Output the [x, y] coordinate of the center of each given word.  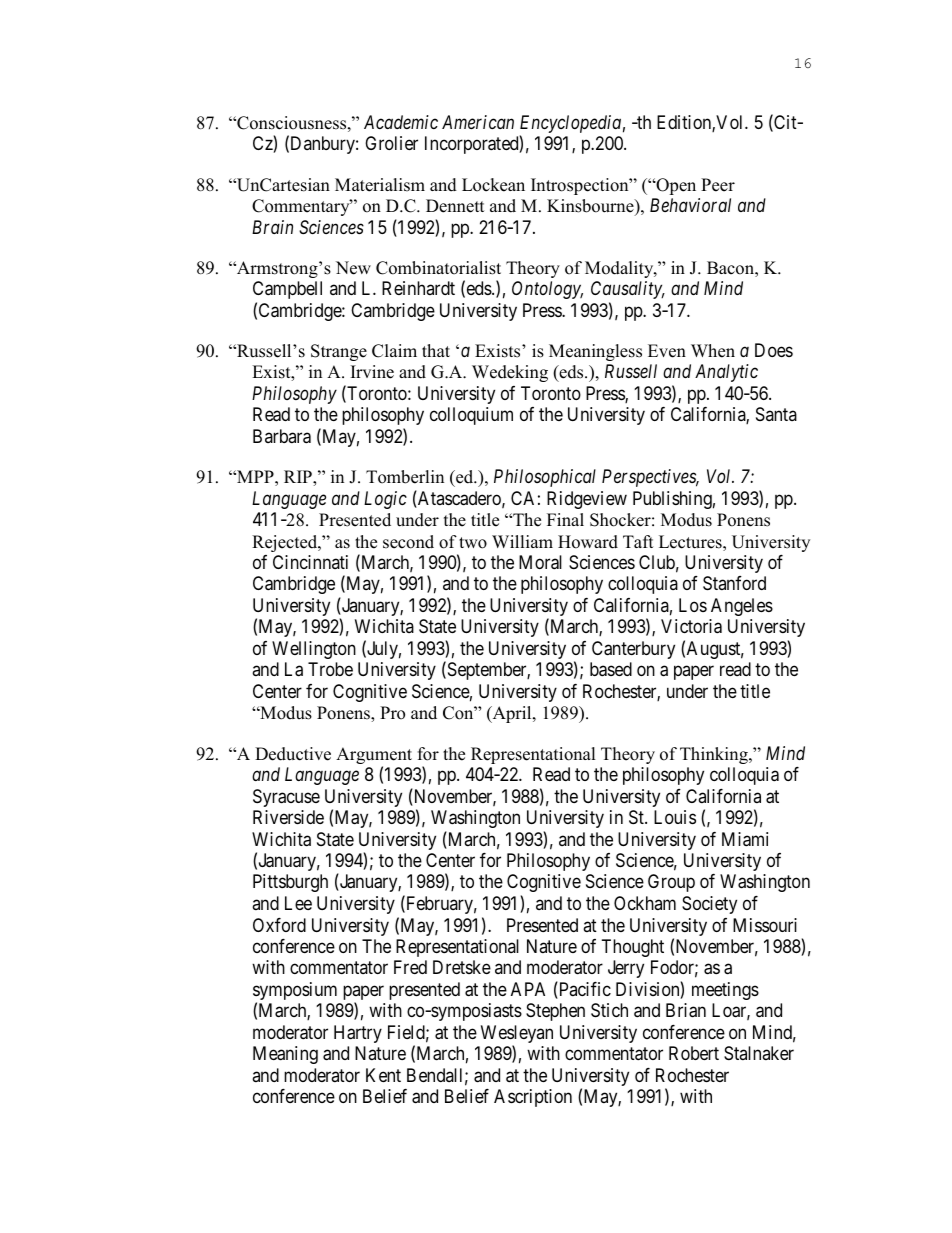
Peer [718, 185]
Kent [383, 1075]
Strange [339, 352]
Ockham [645, 903]
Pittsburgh [290, 883]
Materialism [380, 185]
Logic [385, 500]
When [713, 351]
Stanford [734, 583]
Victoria [691, 626]
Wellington [314, 650]
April [512, 714]
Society [709, 905]
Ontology [547, 290]
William [522, 541]
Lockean [493, 185]
